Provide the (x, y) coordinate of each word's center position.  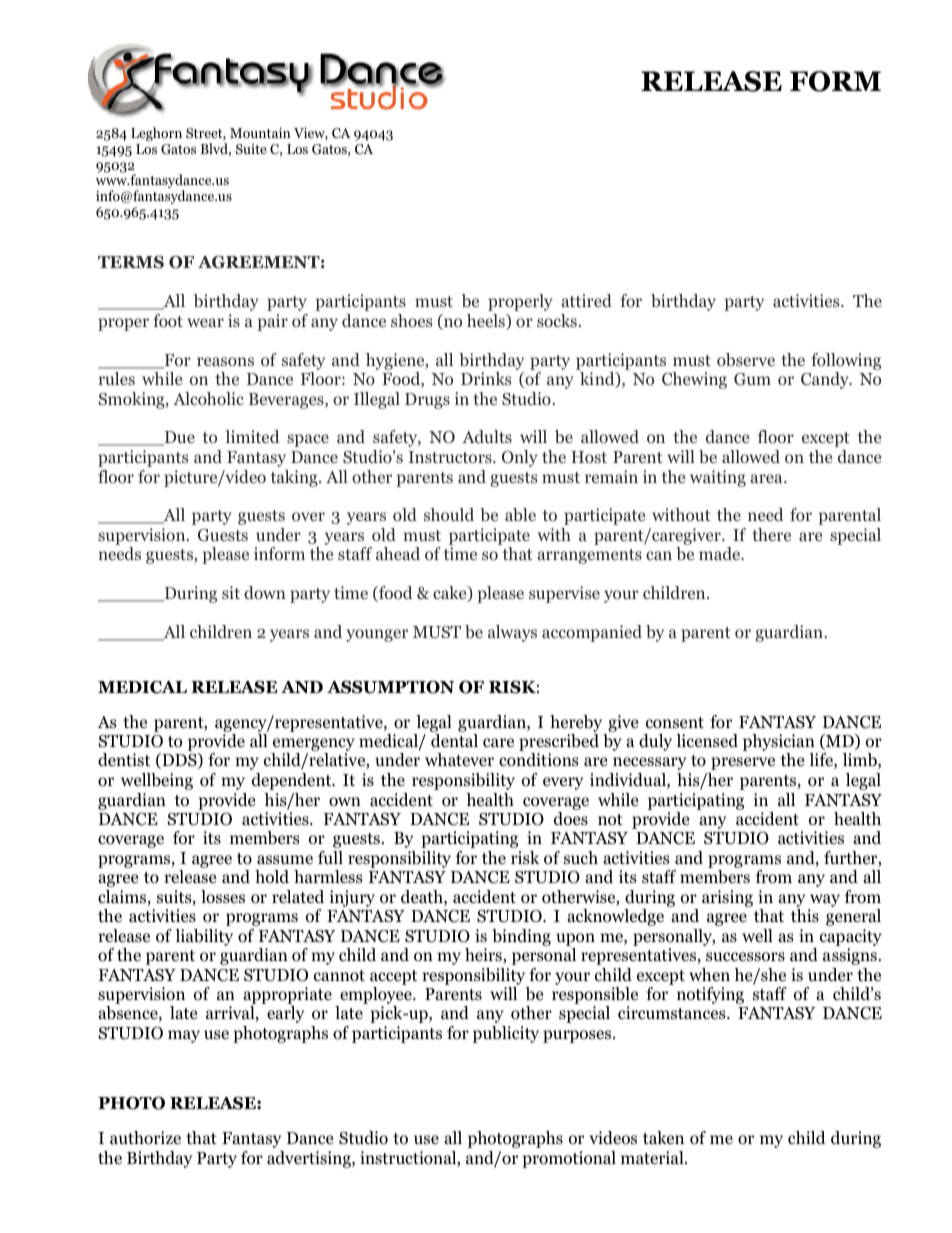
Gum (752, 379)
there (771, 534)
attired (586, 300)
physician (780, 744)
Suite (251, 149)
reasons (225, 362)
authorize (145, 1138)
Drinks (486, 378)
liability (204, 937)
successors (745, 957)
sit (231, 592)
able (520, 514)
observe (746, 360)
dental (454, 740)
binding (521, 937)
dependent (293, 781)
